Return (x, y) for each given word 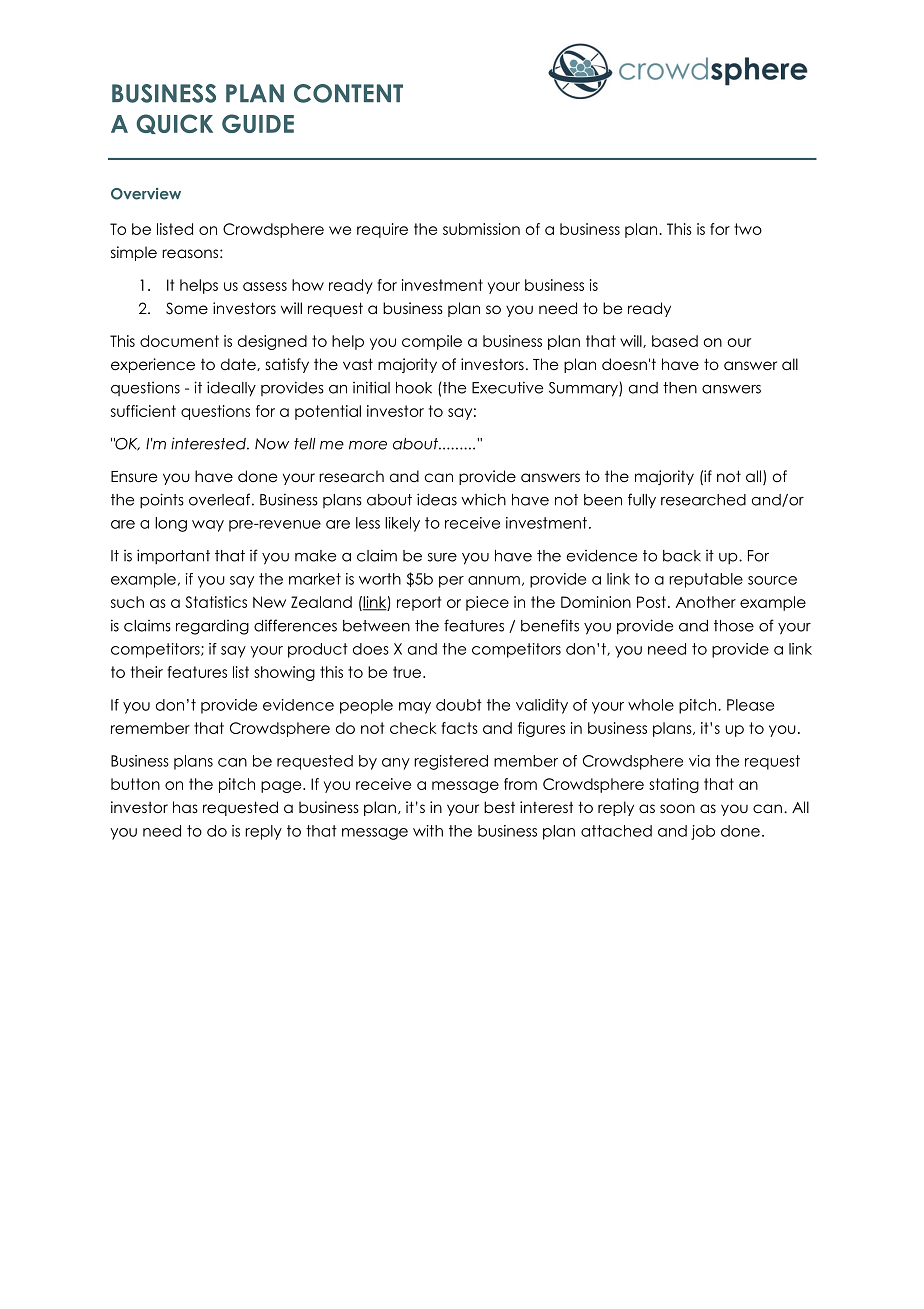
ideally (231, 389)
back (682, 556)
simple (134, 253)
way (208, 526)
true (408, 672)
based (675, 341)
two (748, 229)
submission (481, 229)
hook (414, 388)
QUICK (174, 124)
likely (402, 524)
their (147, 672)
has (185, 807)
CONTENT (348, 93)
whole (651, 705)
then (680, 388)
